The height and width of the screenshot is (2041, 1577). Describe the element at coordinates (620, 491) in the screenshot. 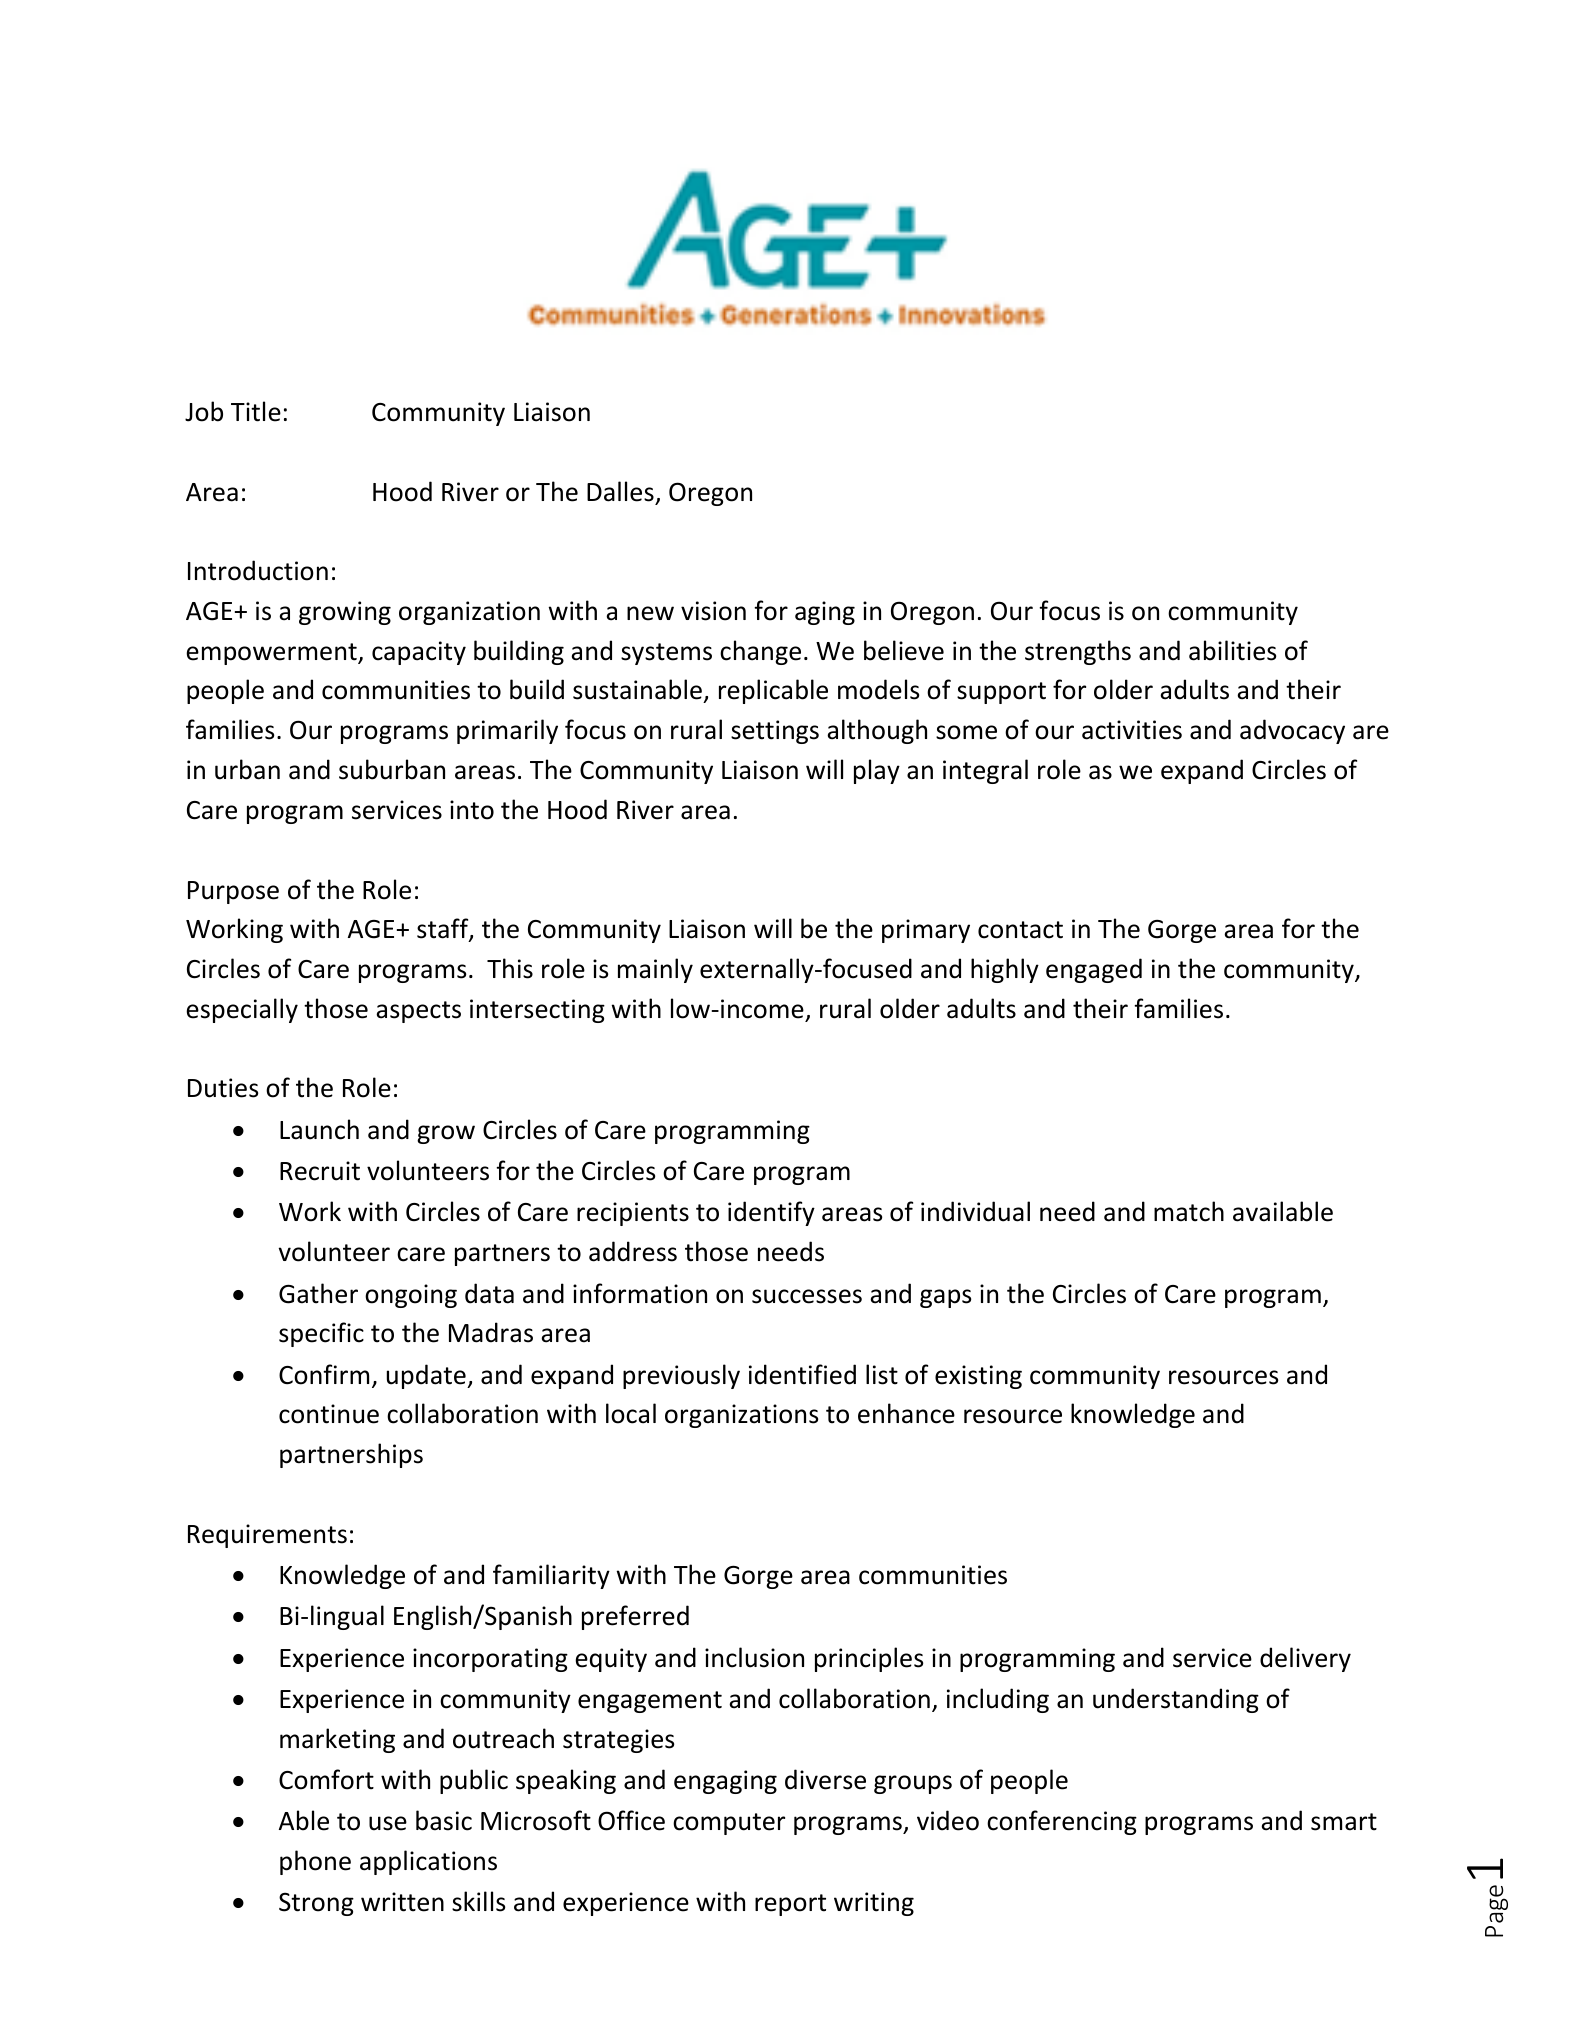

I see `Dalles` at that location.
